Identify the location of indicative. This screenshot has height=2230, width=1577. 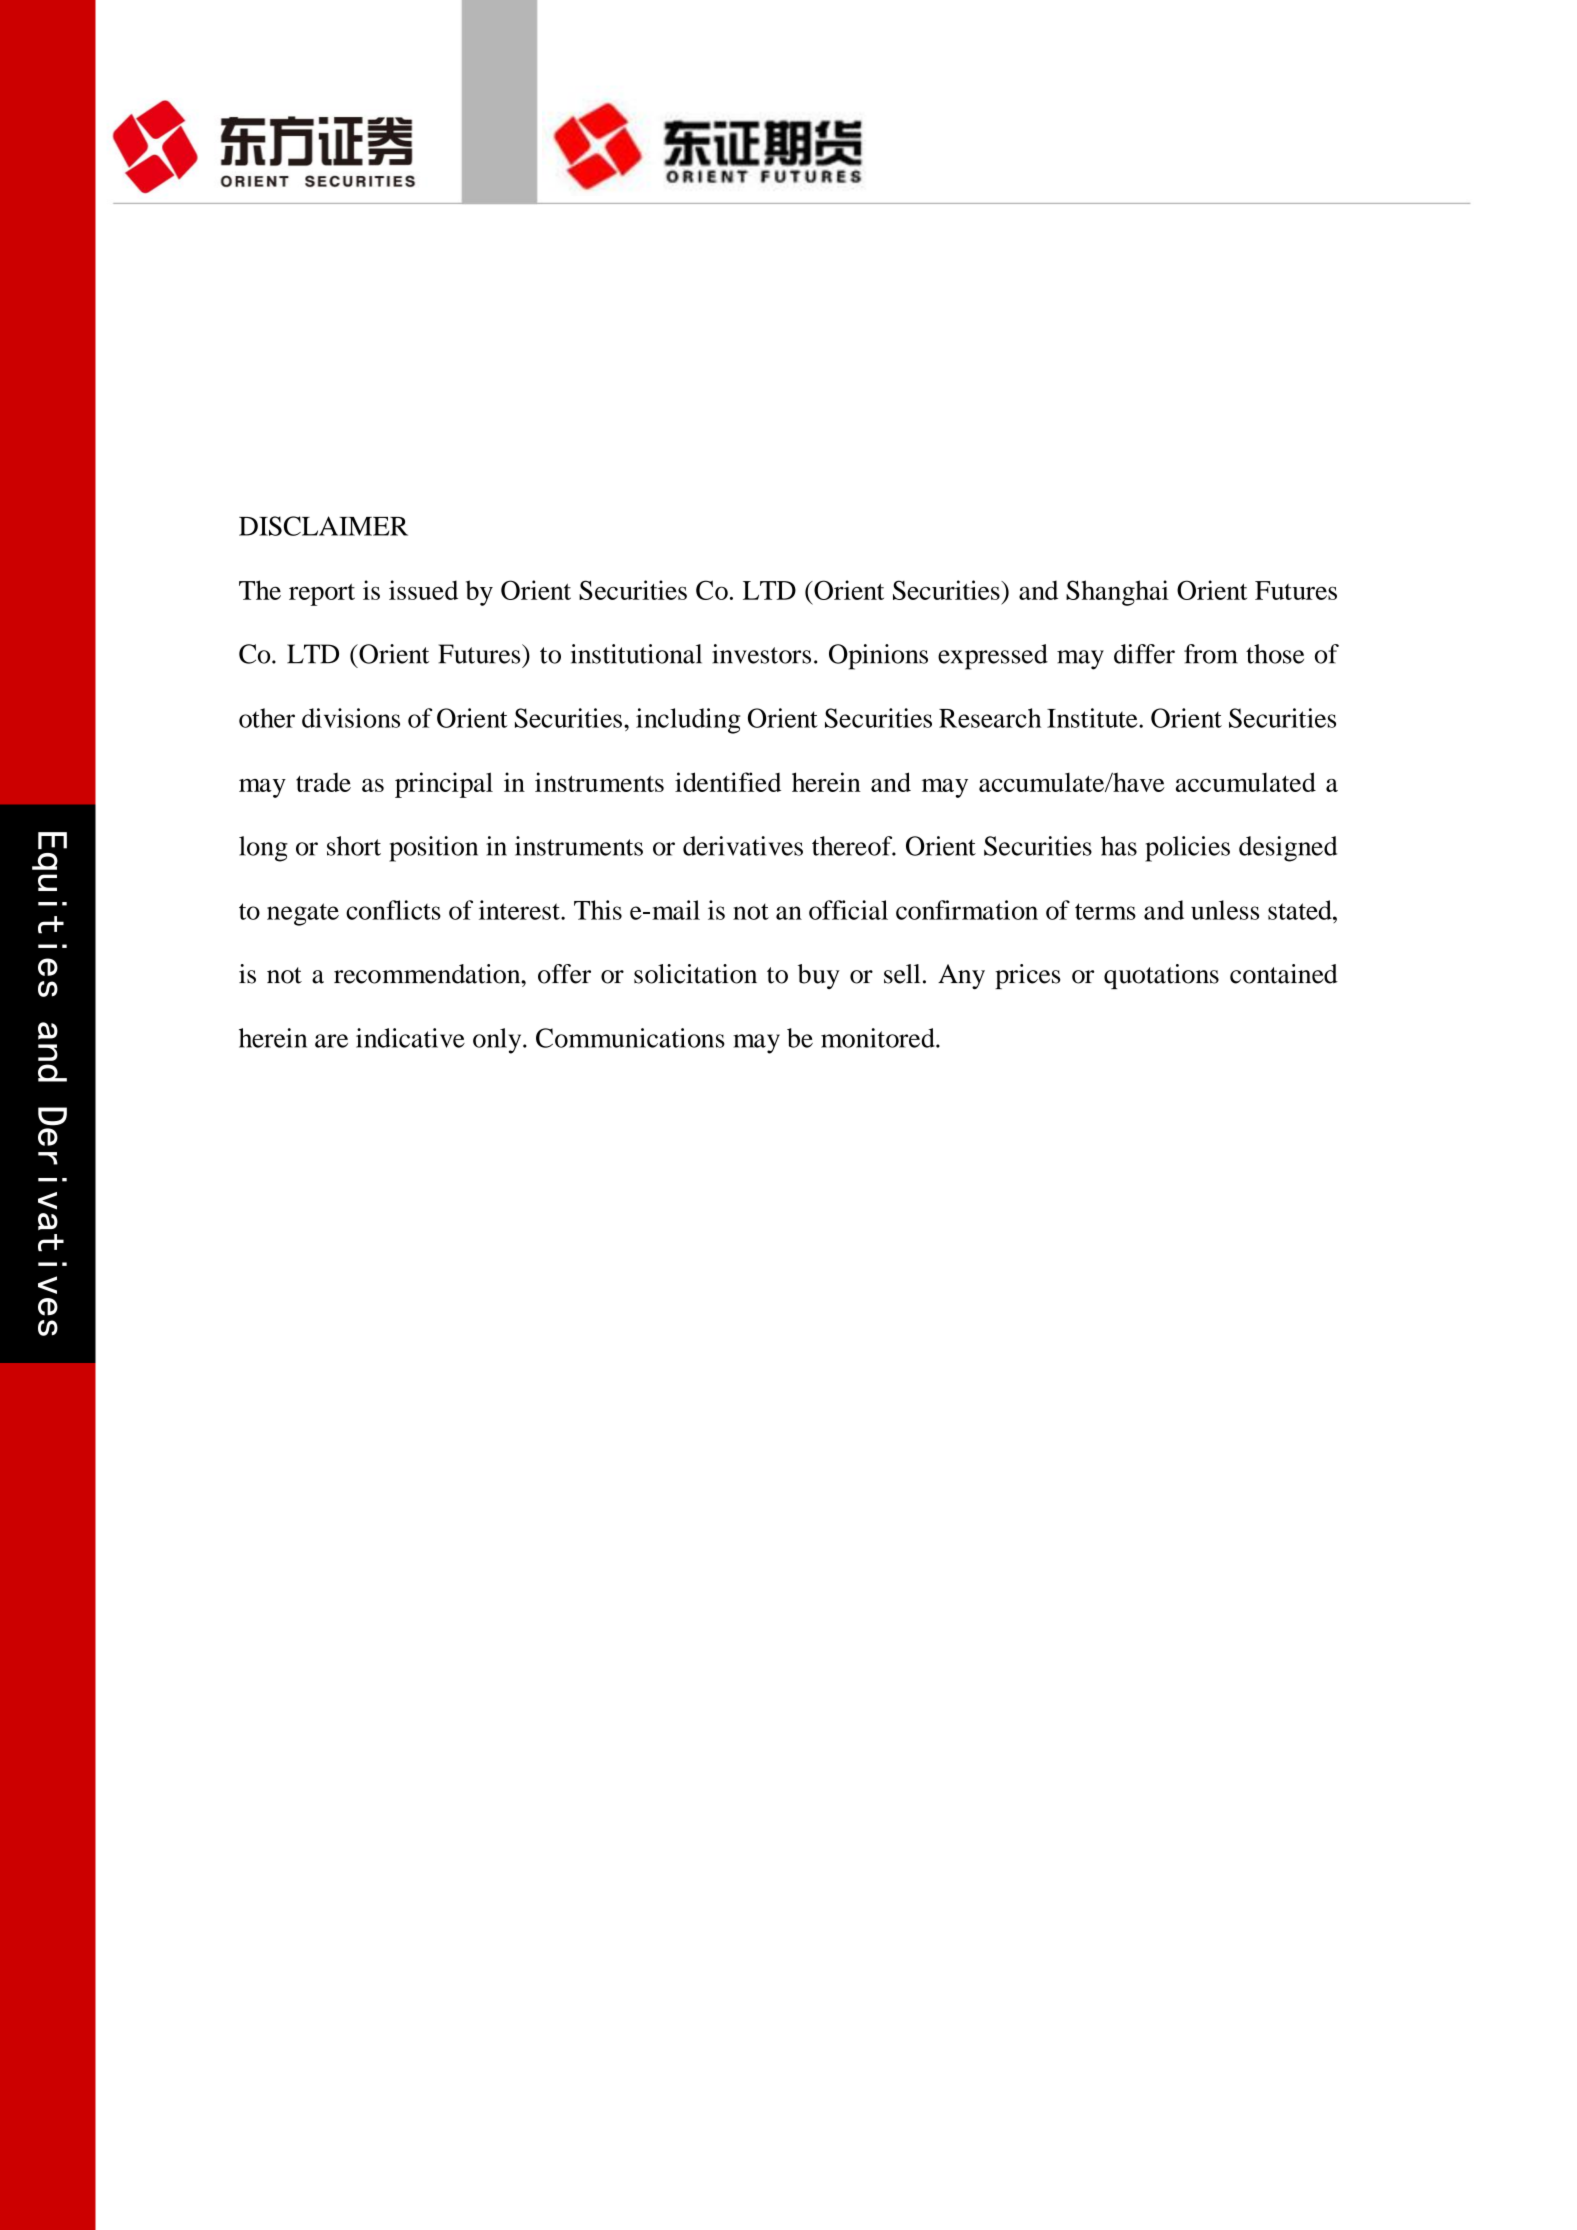
(410, 1038).
